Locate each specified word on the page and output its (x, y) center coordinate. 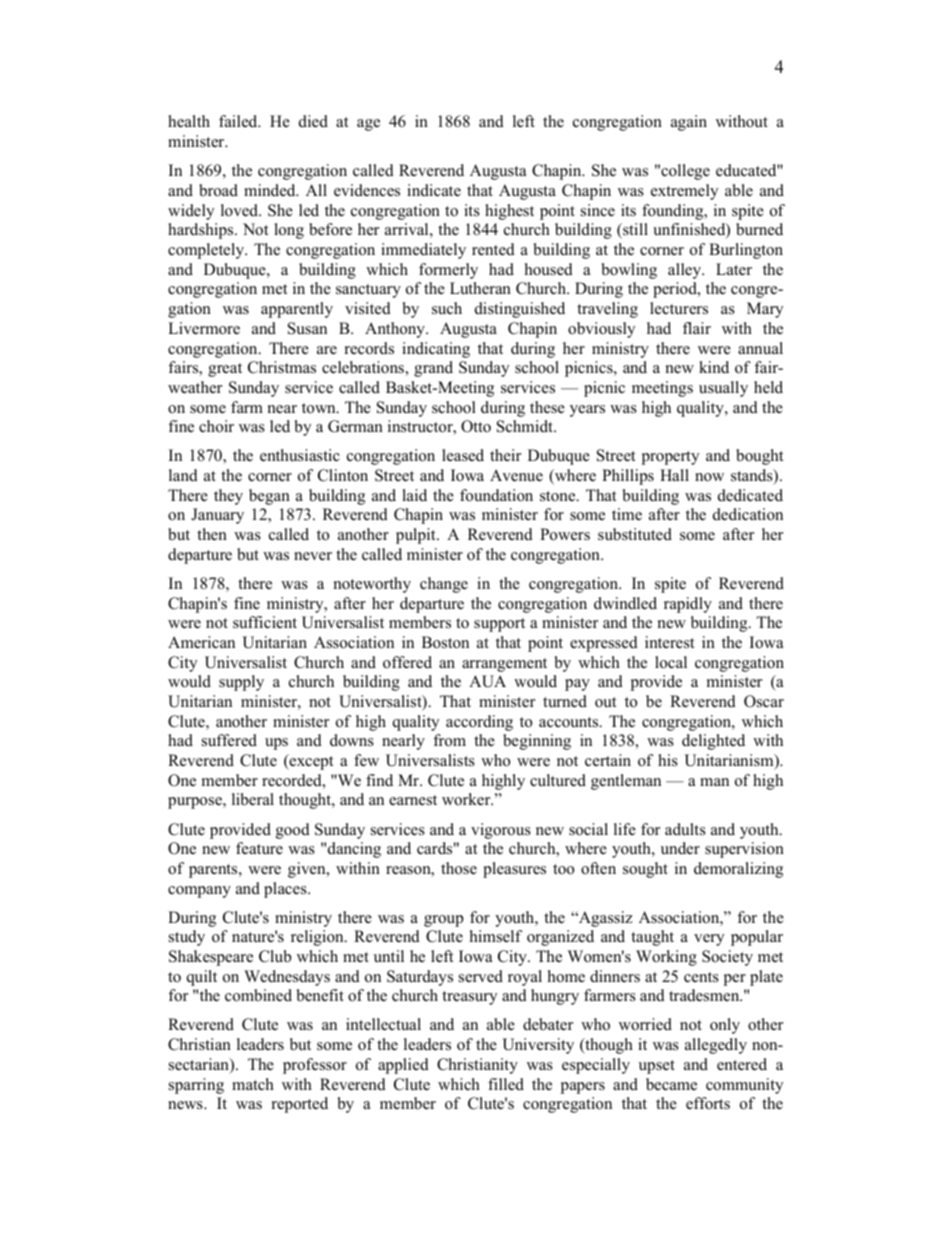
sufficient (265, 622)
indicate (434, 190)
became (671, 1084)
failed (239, 121)
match (253, 1084)
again (689, 123)
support (499, 625)
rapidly (688, 605)
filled (506, 1084)
